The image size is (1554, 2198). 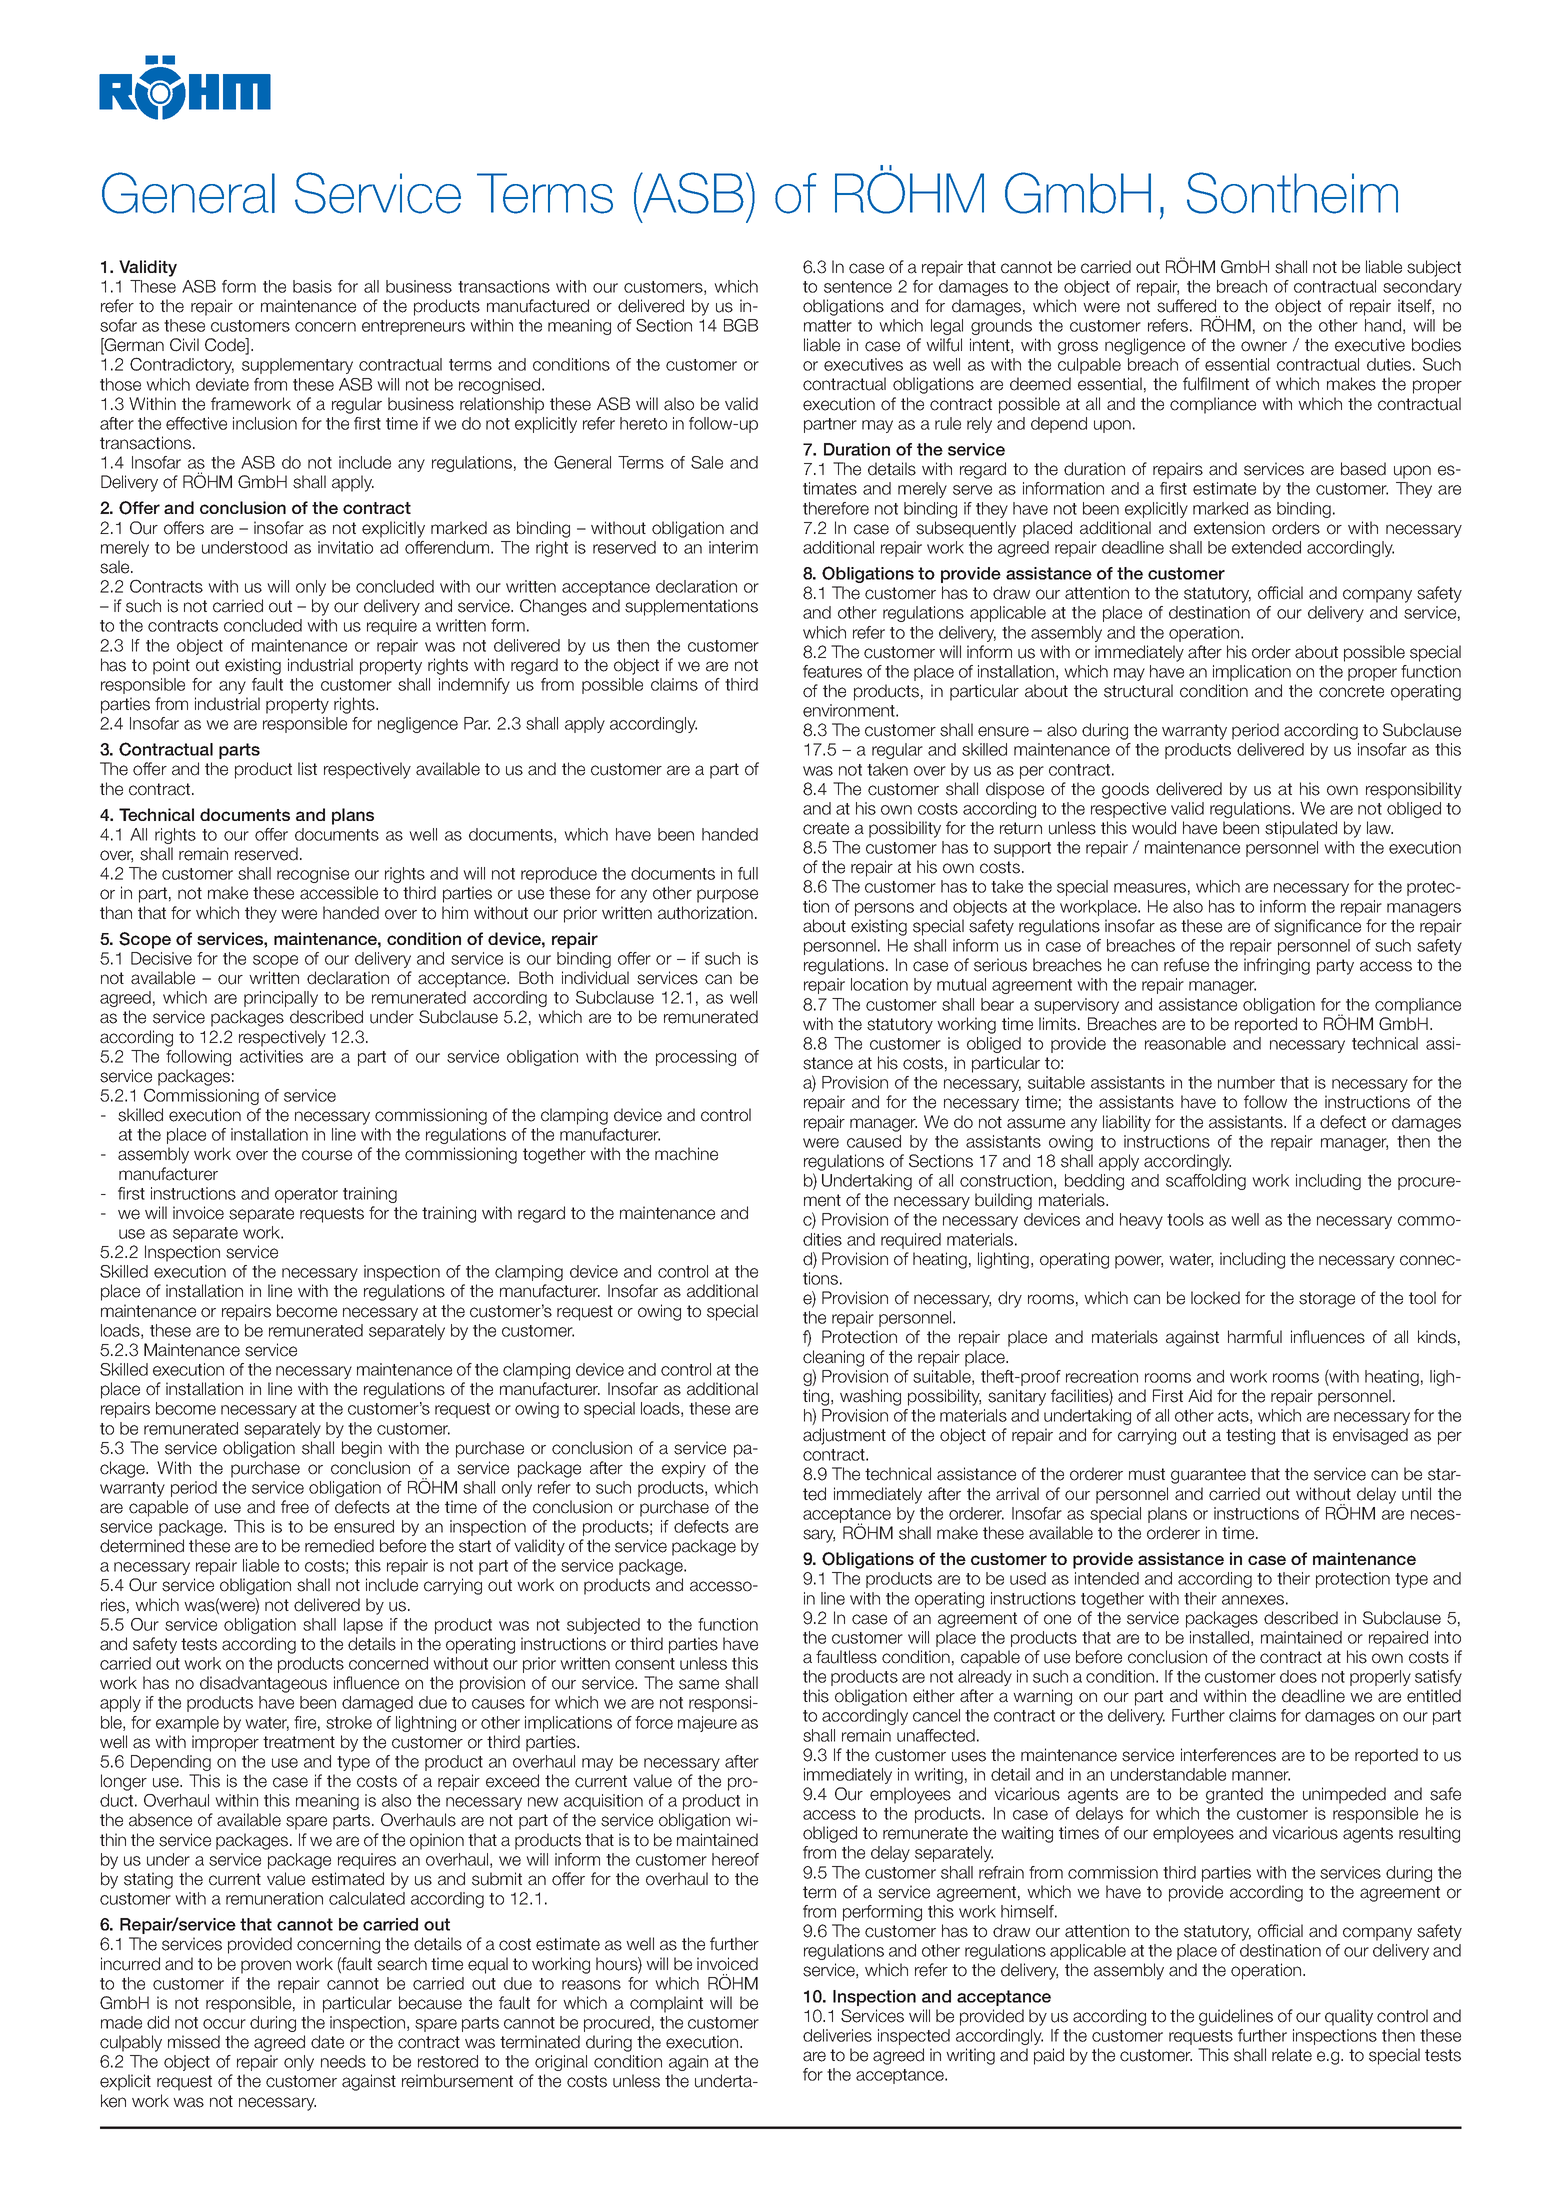 I want to click on machine, so click(x=686, y=1154).
